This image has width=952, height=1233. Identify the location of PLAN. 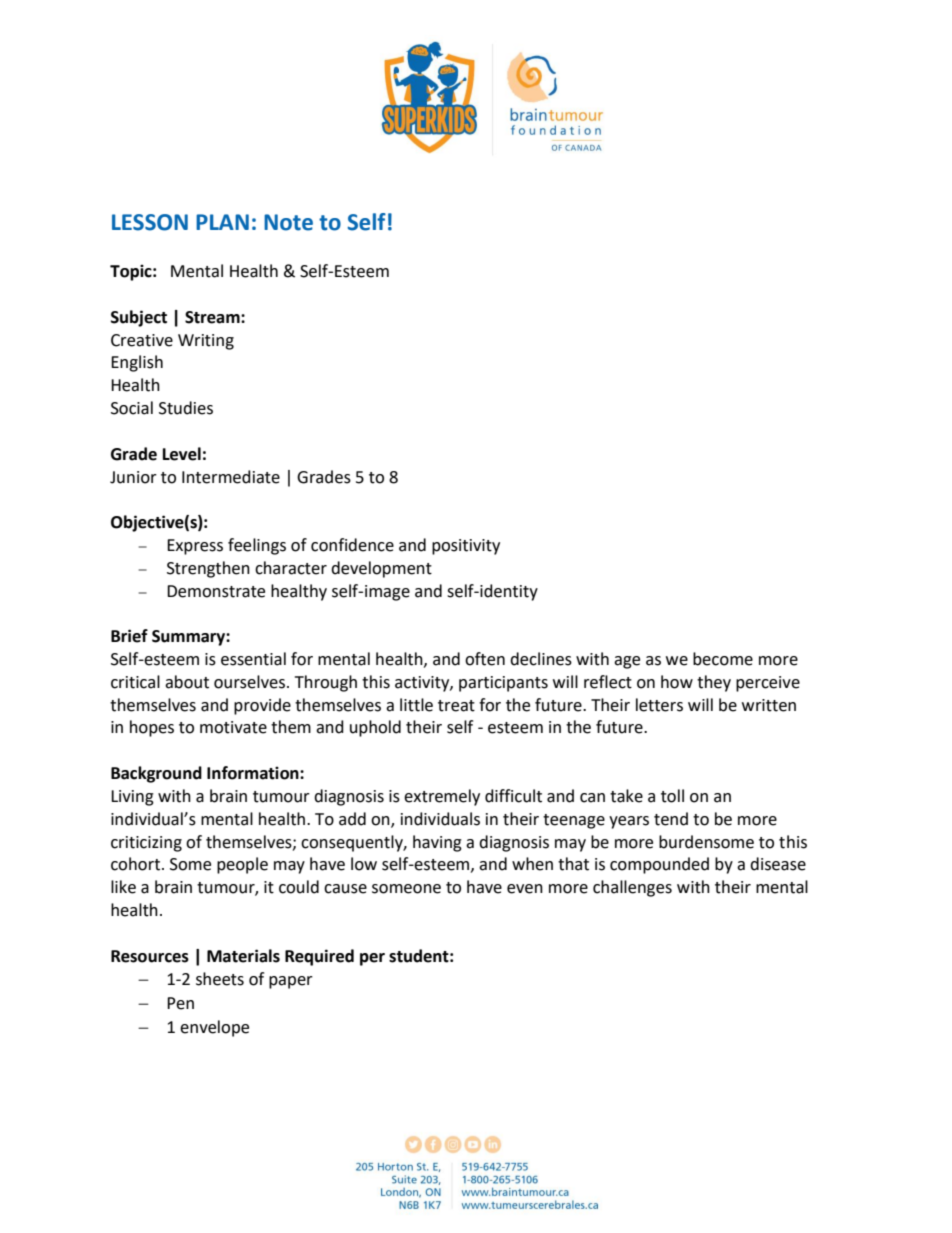
(222, 222).
